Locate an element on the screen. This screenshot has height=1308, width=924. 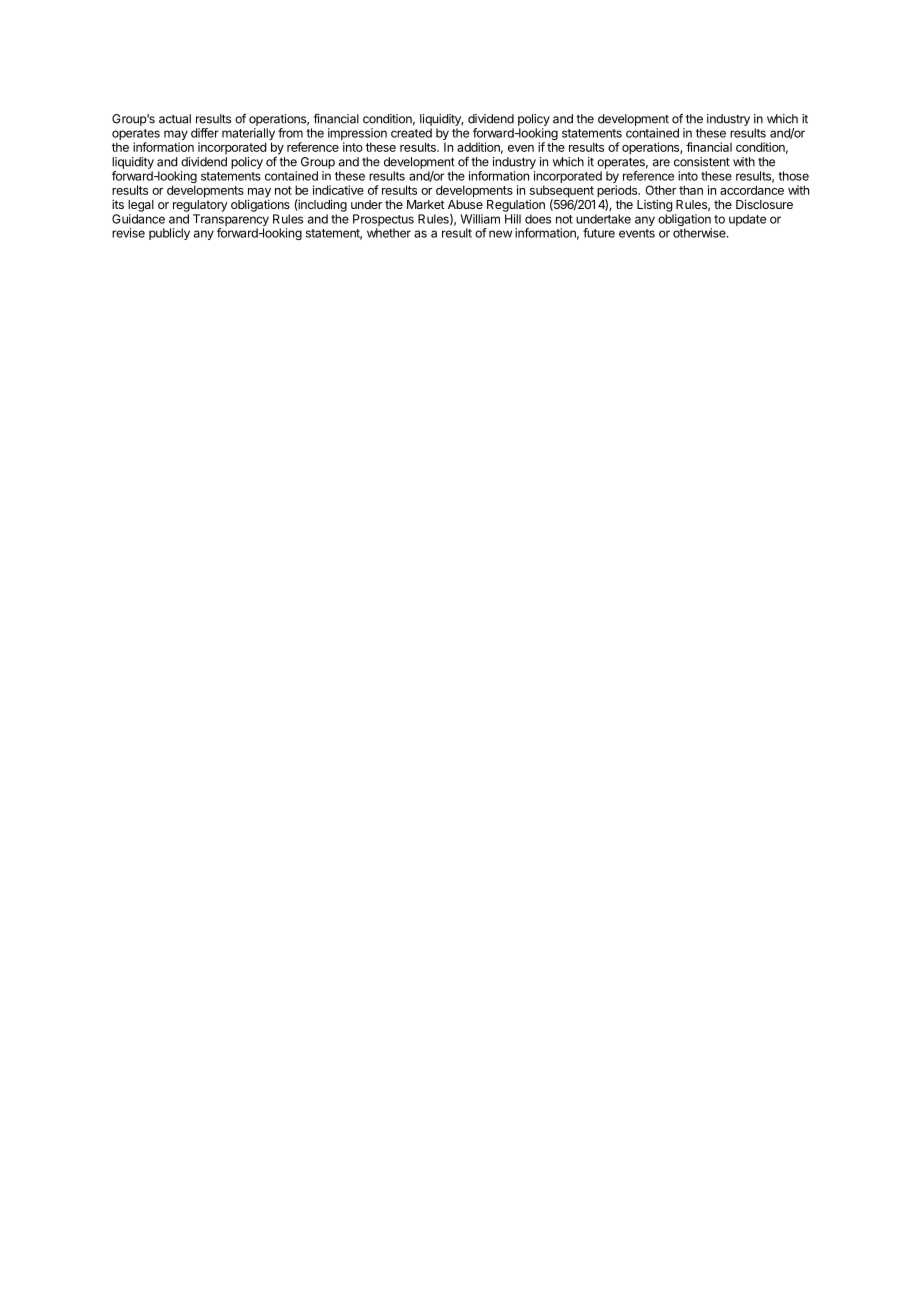
impression is located at coordinates (357, 135).
